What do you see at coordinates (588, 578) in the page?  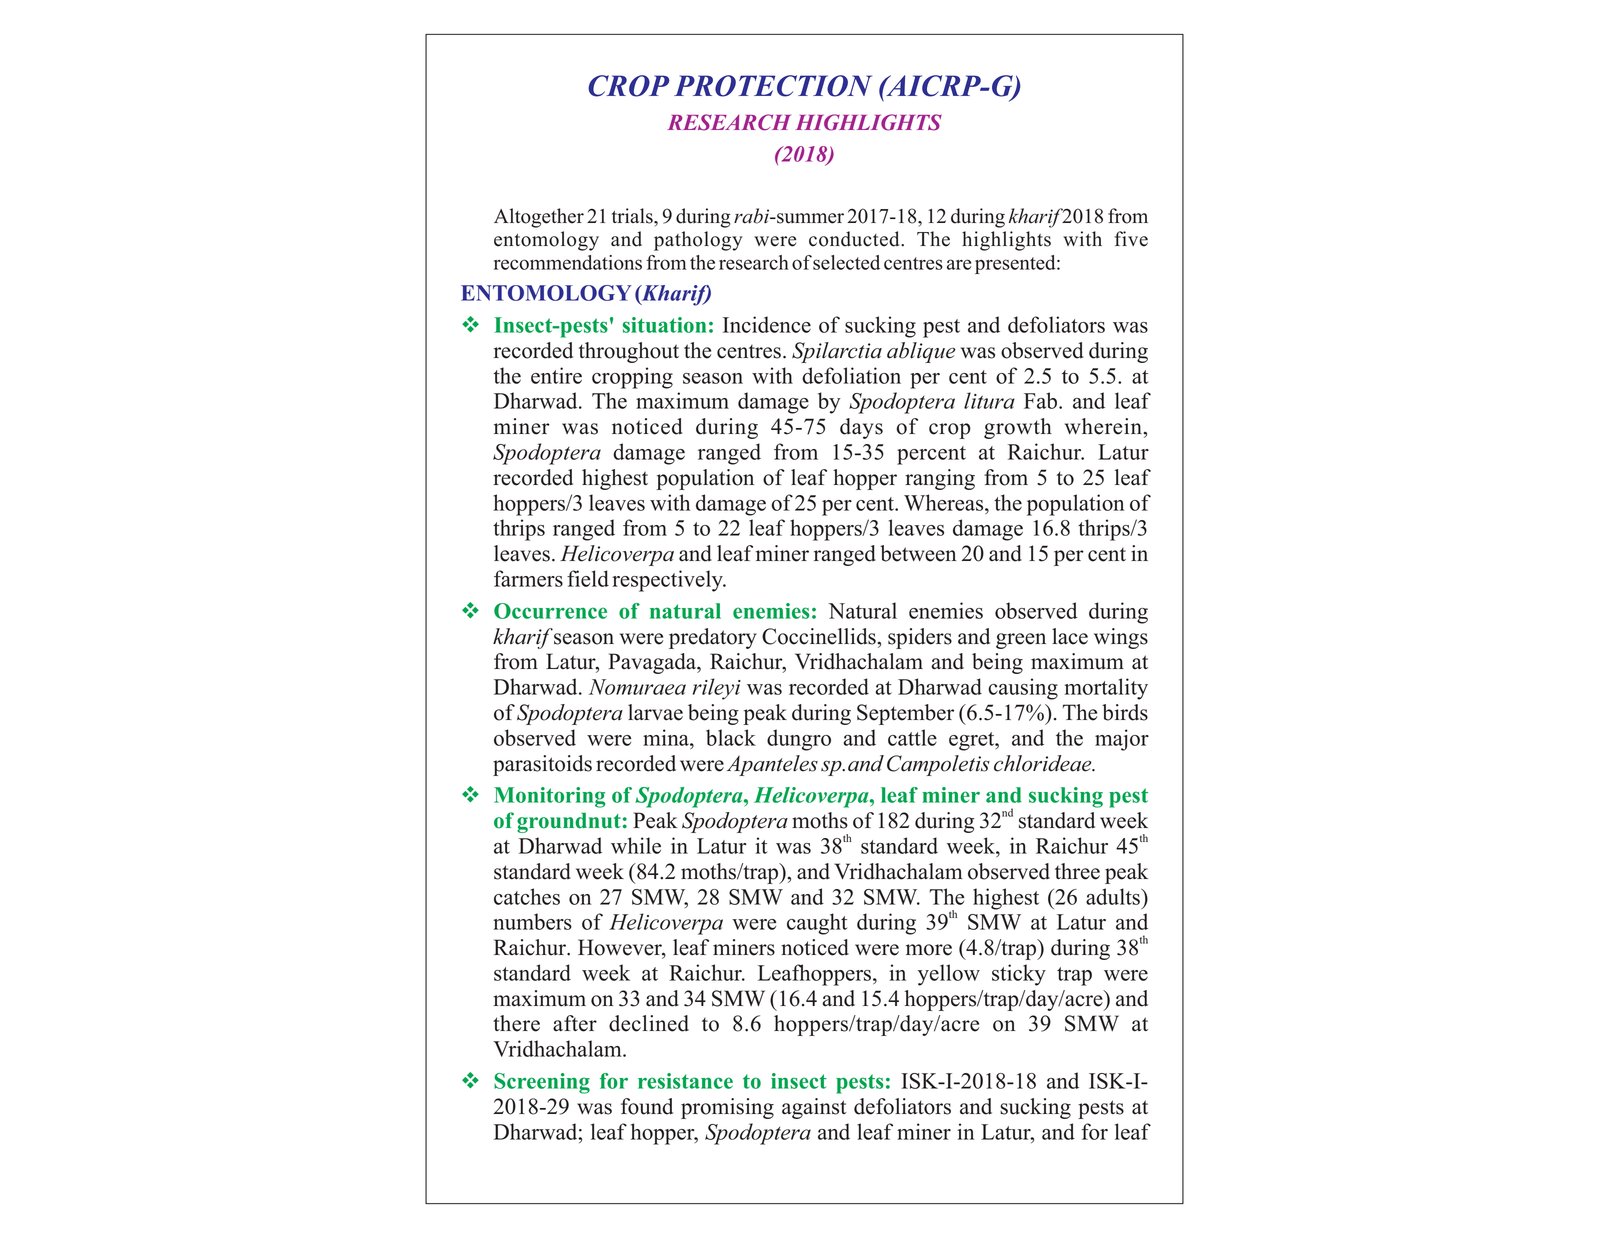 I see `field` at bounding box center [588, 578].
